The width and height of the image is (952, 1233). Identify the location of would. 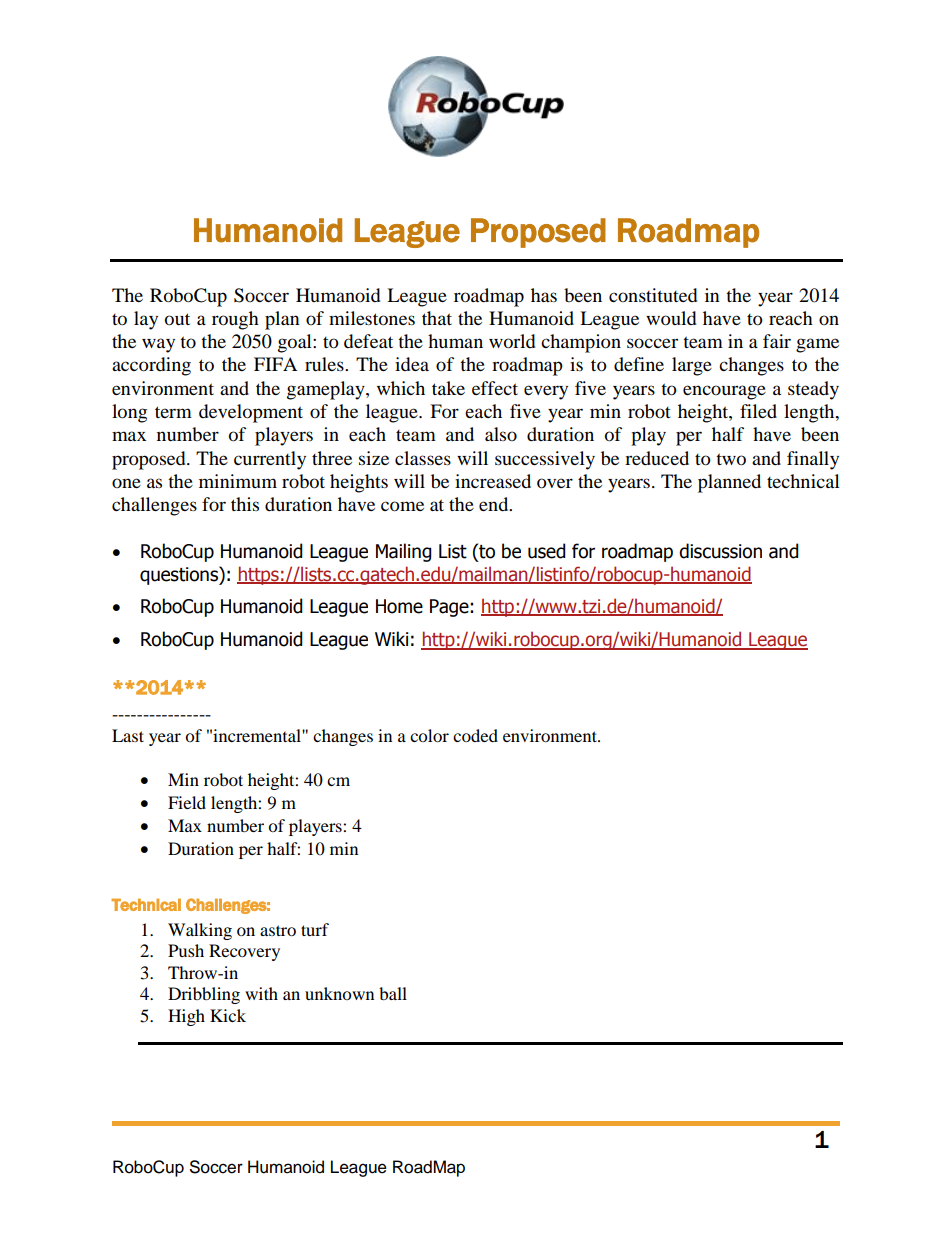
(671, 318).
